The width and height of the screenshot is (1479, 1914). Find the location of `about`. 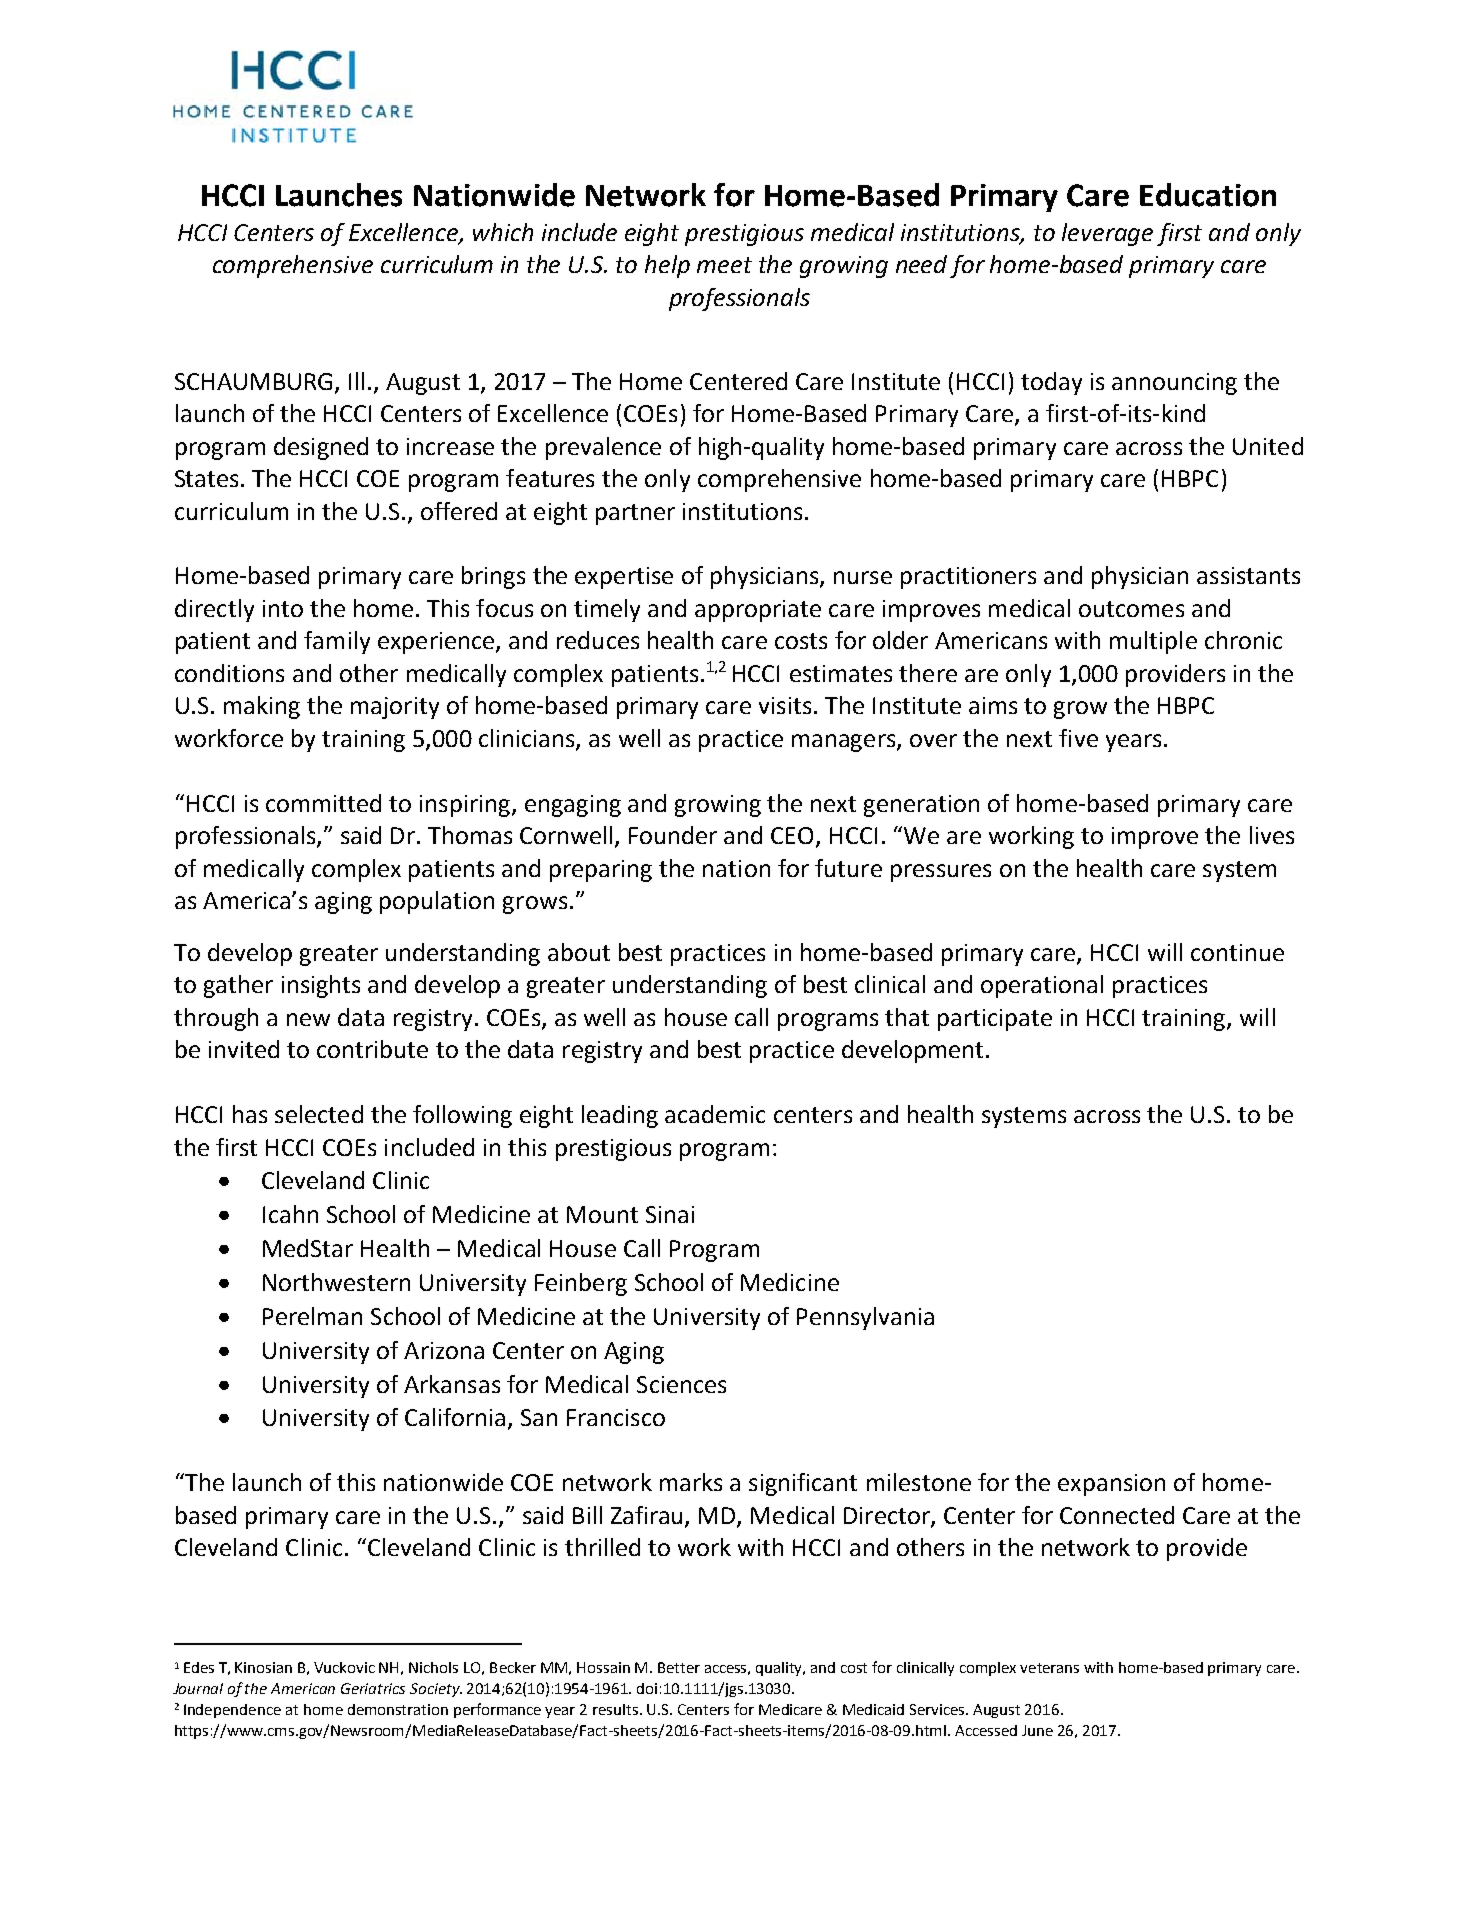

about is located at coordinates (579, 952).
